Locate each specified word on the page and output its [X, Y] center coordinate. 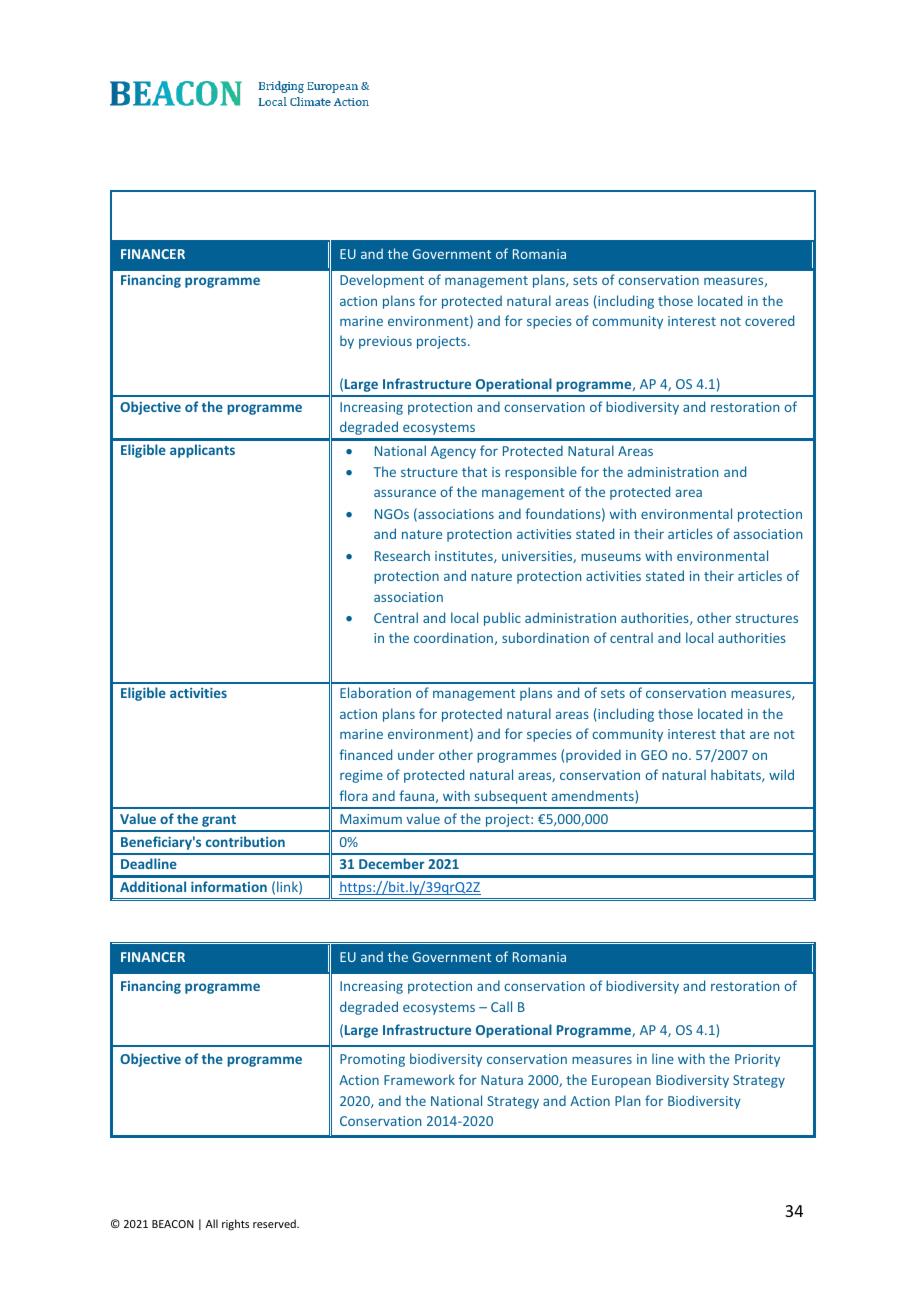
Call [501, 1006]
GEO [654, 755]
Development [382, 281]
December [391, 863]
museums [611, 557]
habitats [737, 775]
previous [385, 342]
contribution [245, 841]
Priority [757, 1060]
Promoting [372, 1060]
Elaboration [375, 692]
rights [235, 1224]
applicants [202, 451]
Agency [453, 452]
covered [769, 320]
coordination [453, 637]
